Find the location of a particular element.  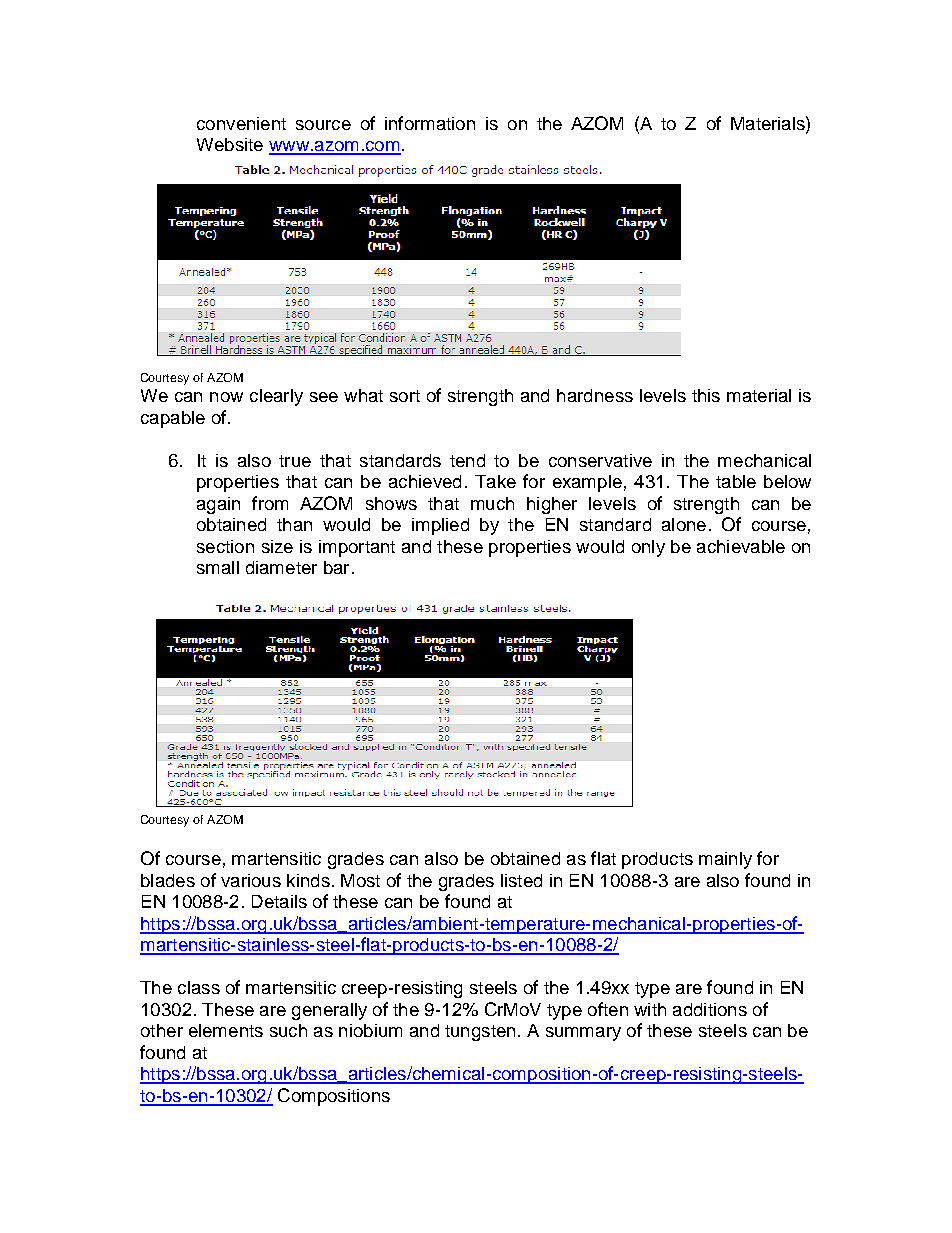

small is located at coordinates (218, 567).
